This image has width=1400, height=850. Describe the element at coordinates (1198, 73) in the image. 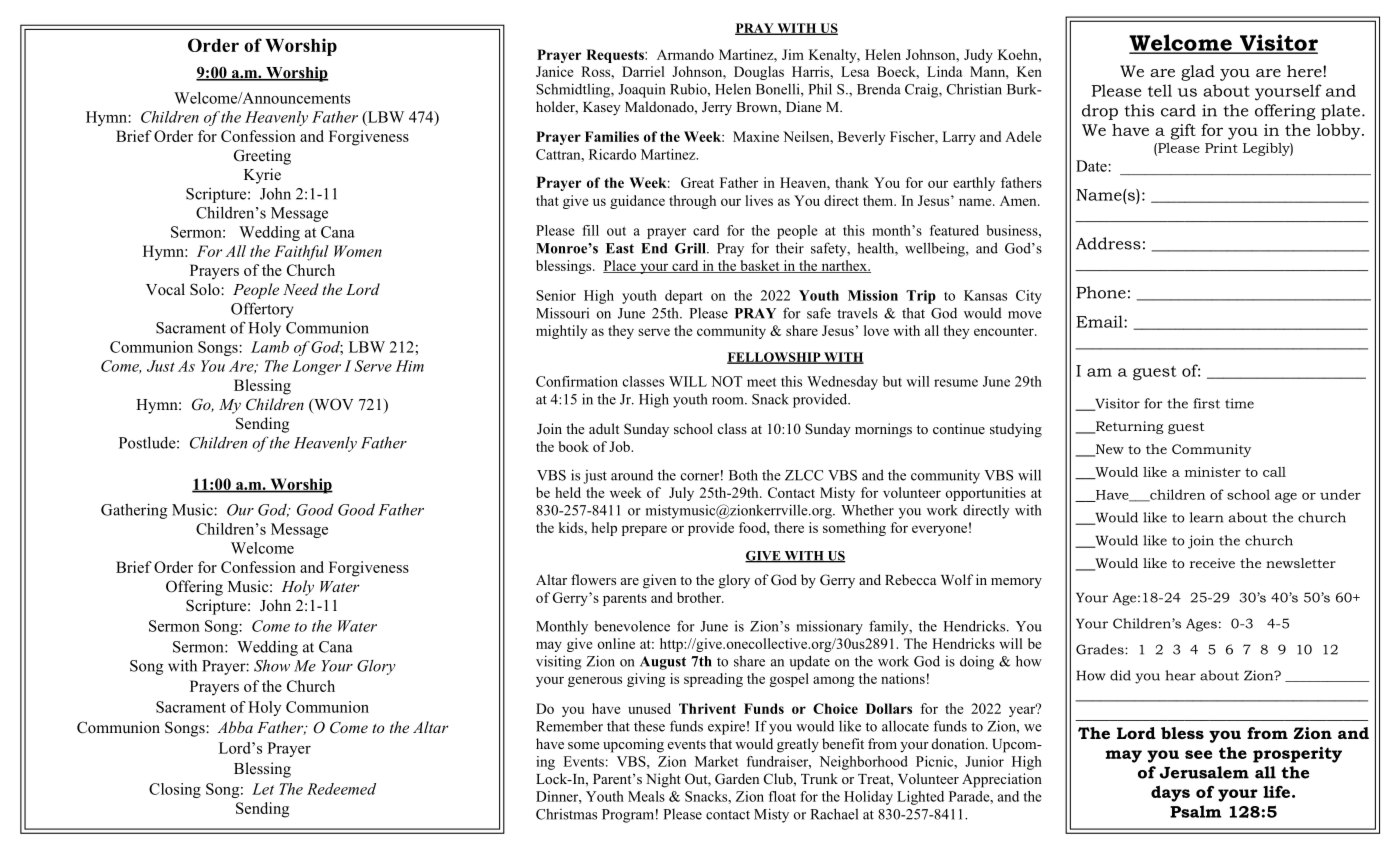

I see `glad` at that location.
